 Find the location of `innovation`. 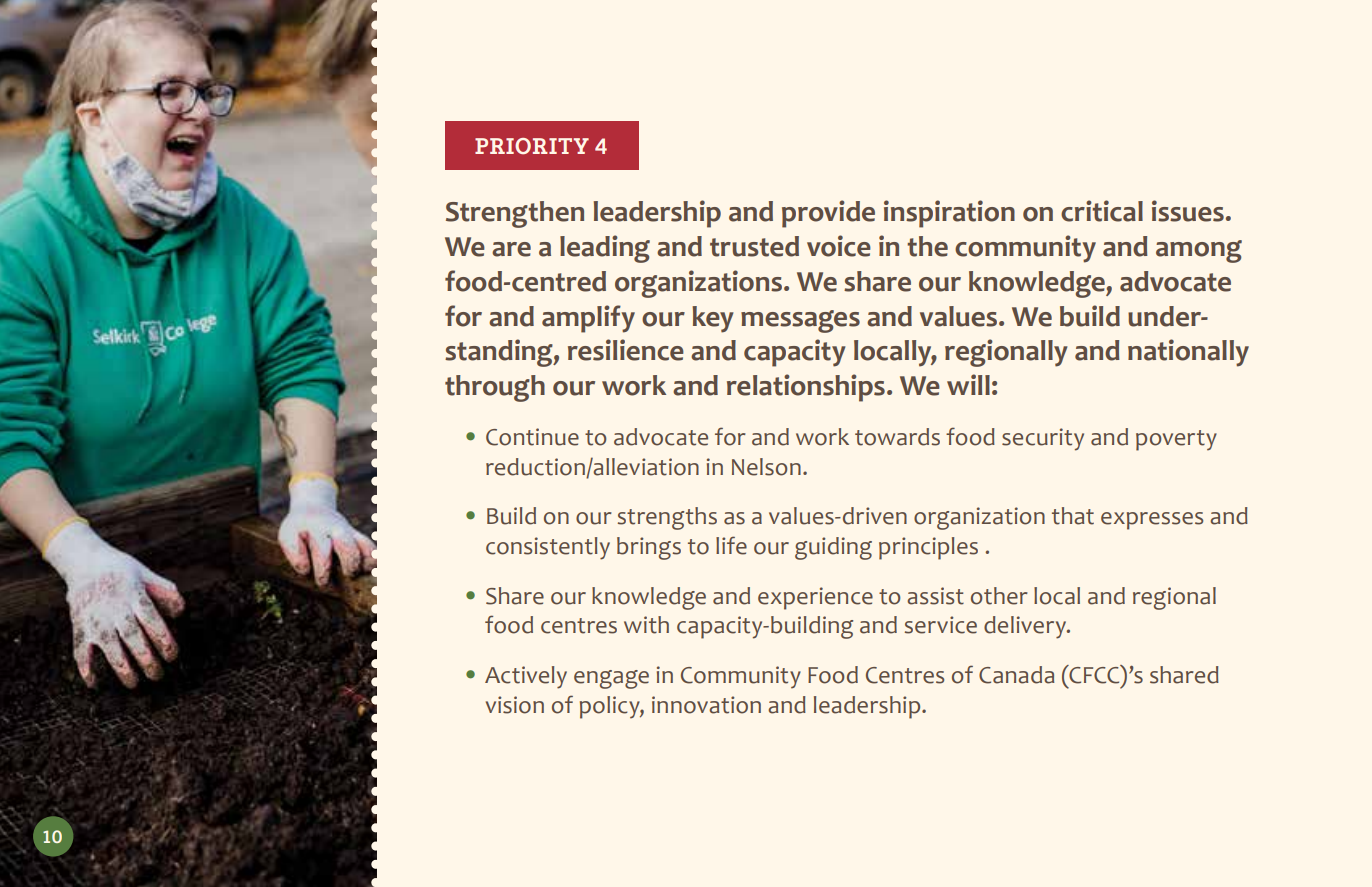

innovation is located at coordinates (706, 705).
